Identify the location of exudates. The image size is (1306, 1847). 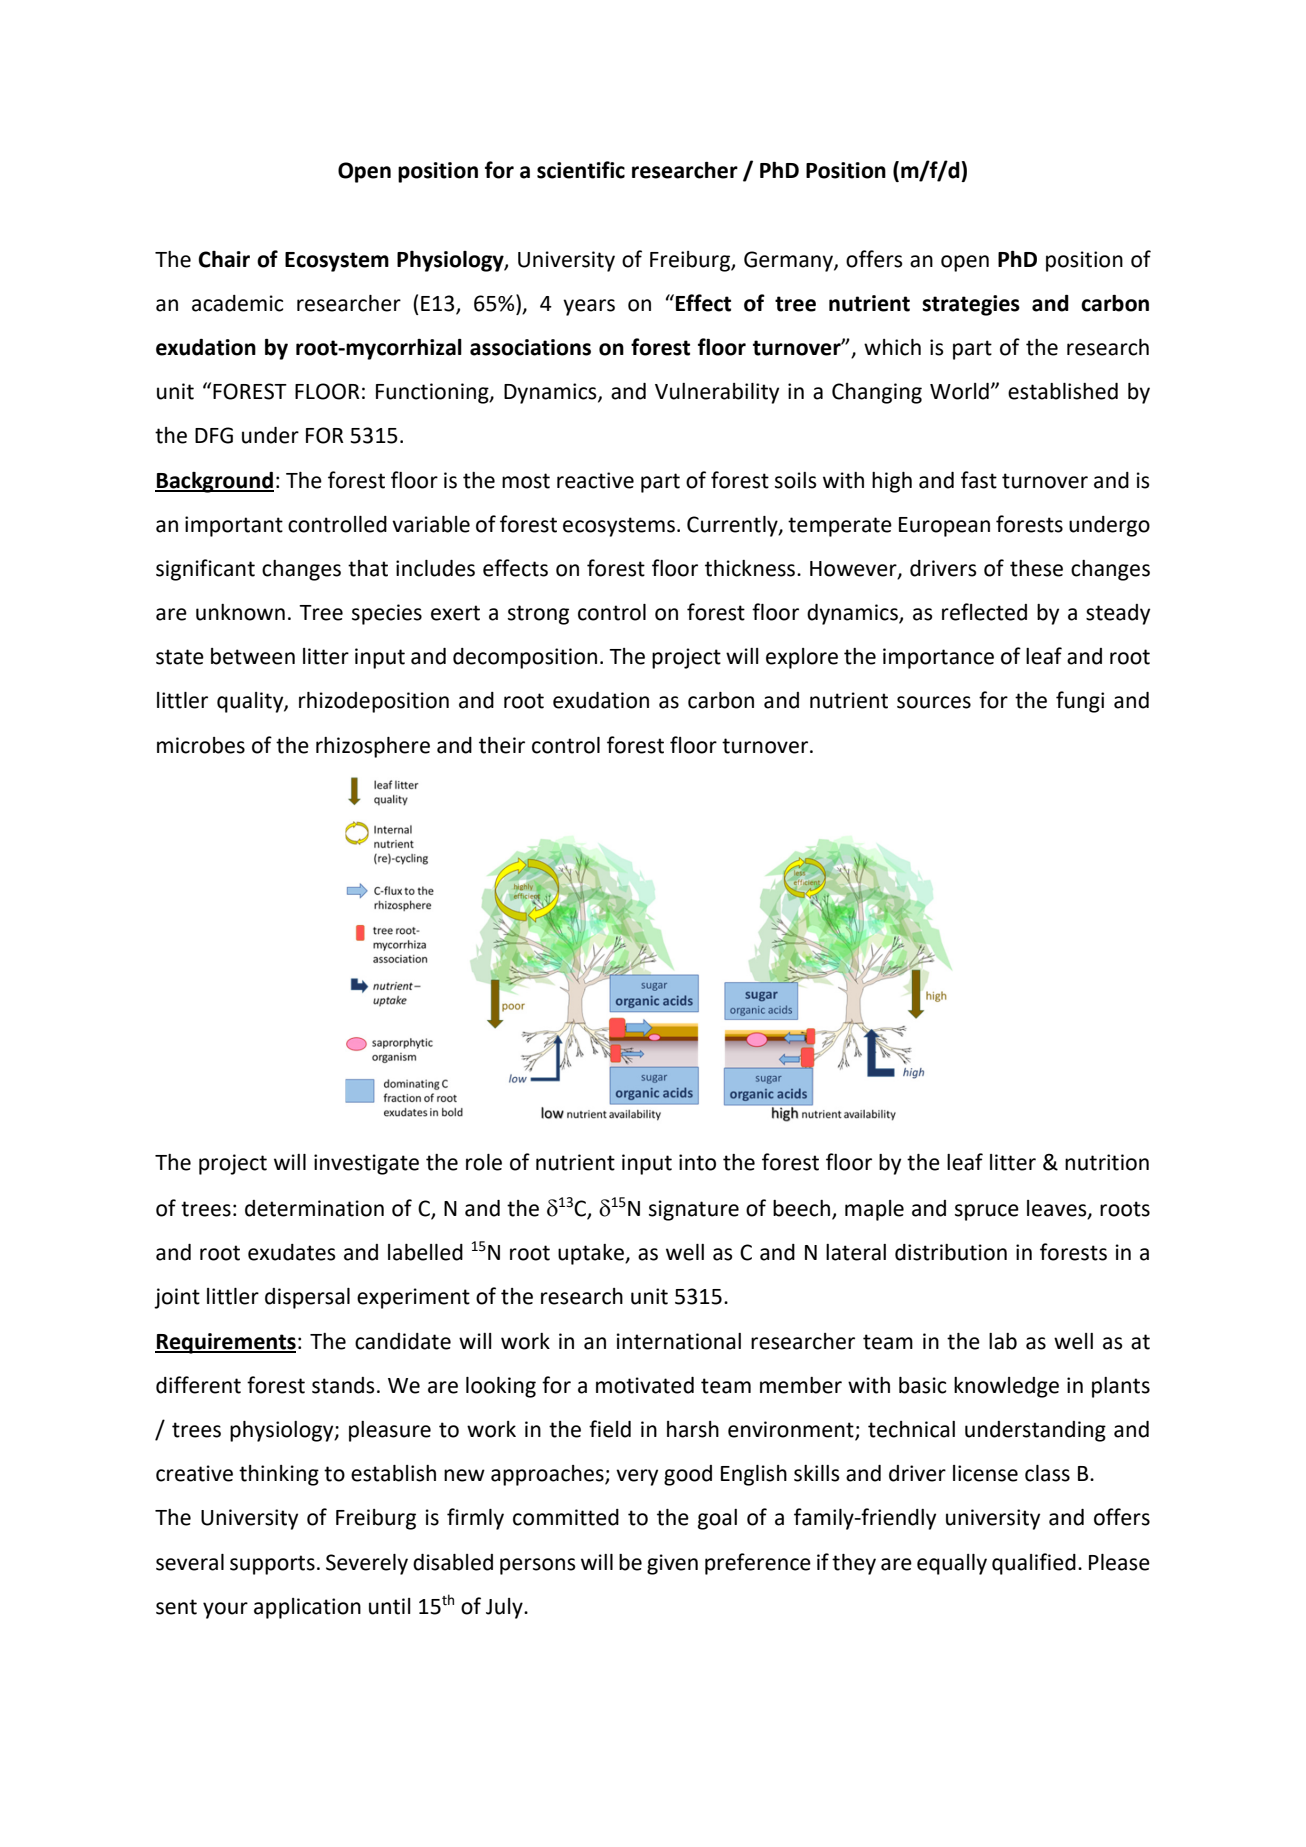
(291, 1252).
